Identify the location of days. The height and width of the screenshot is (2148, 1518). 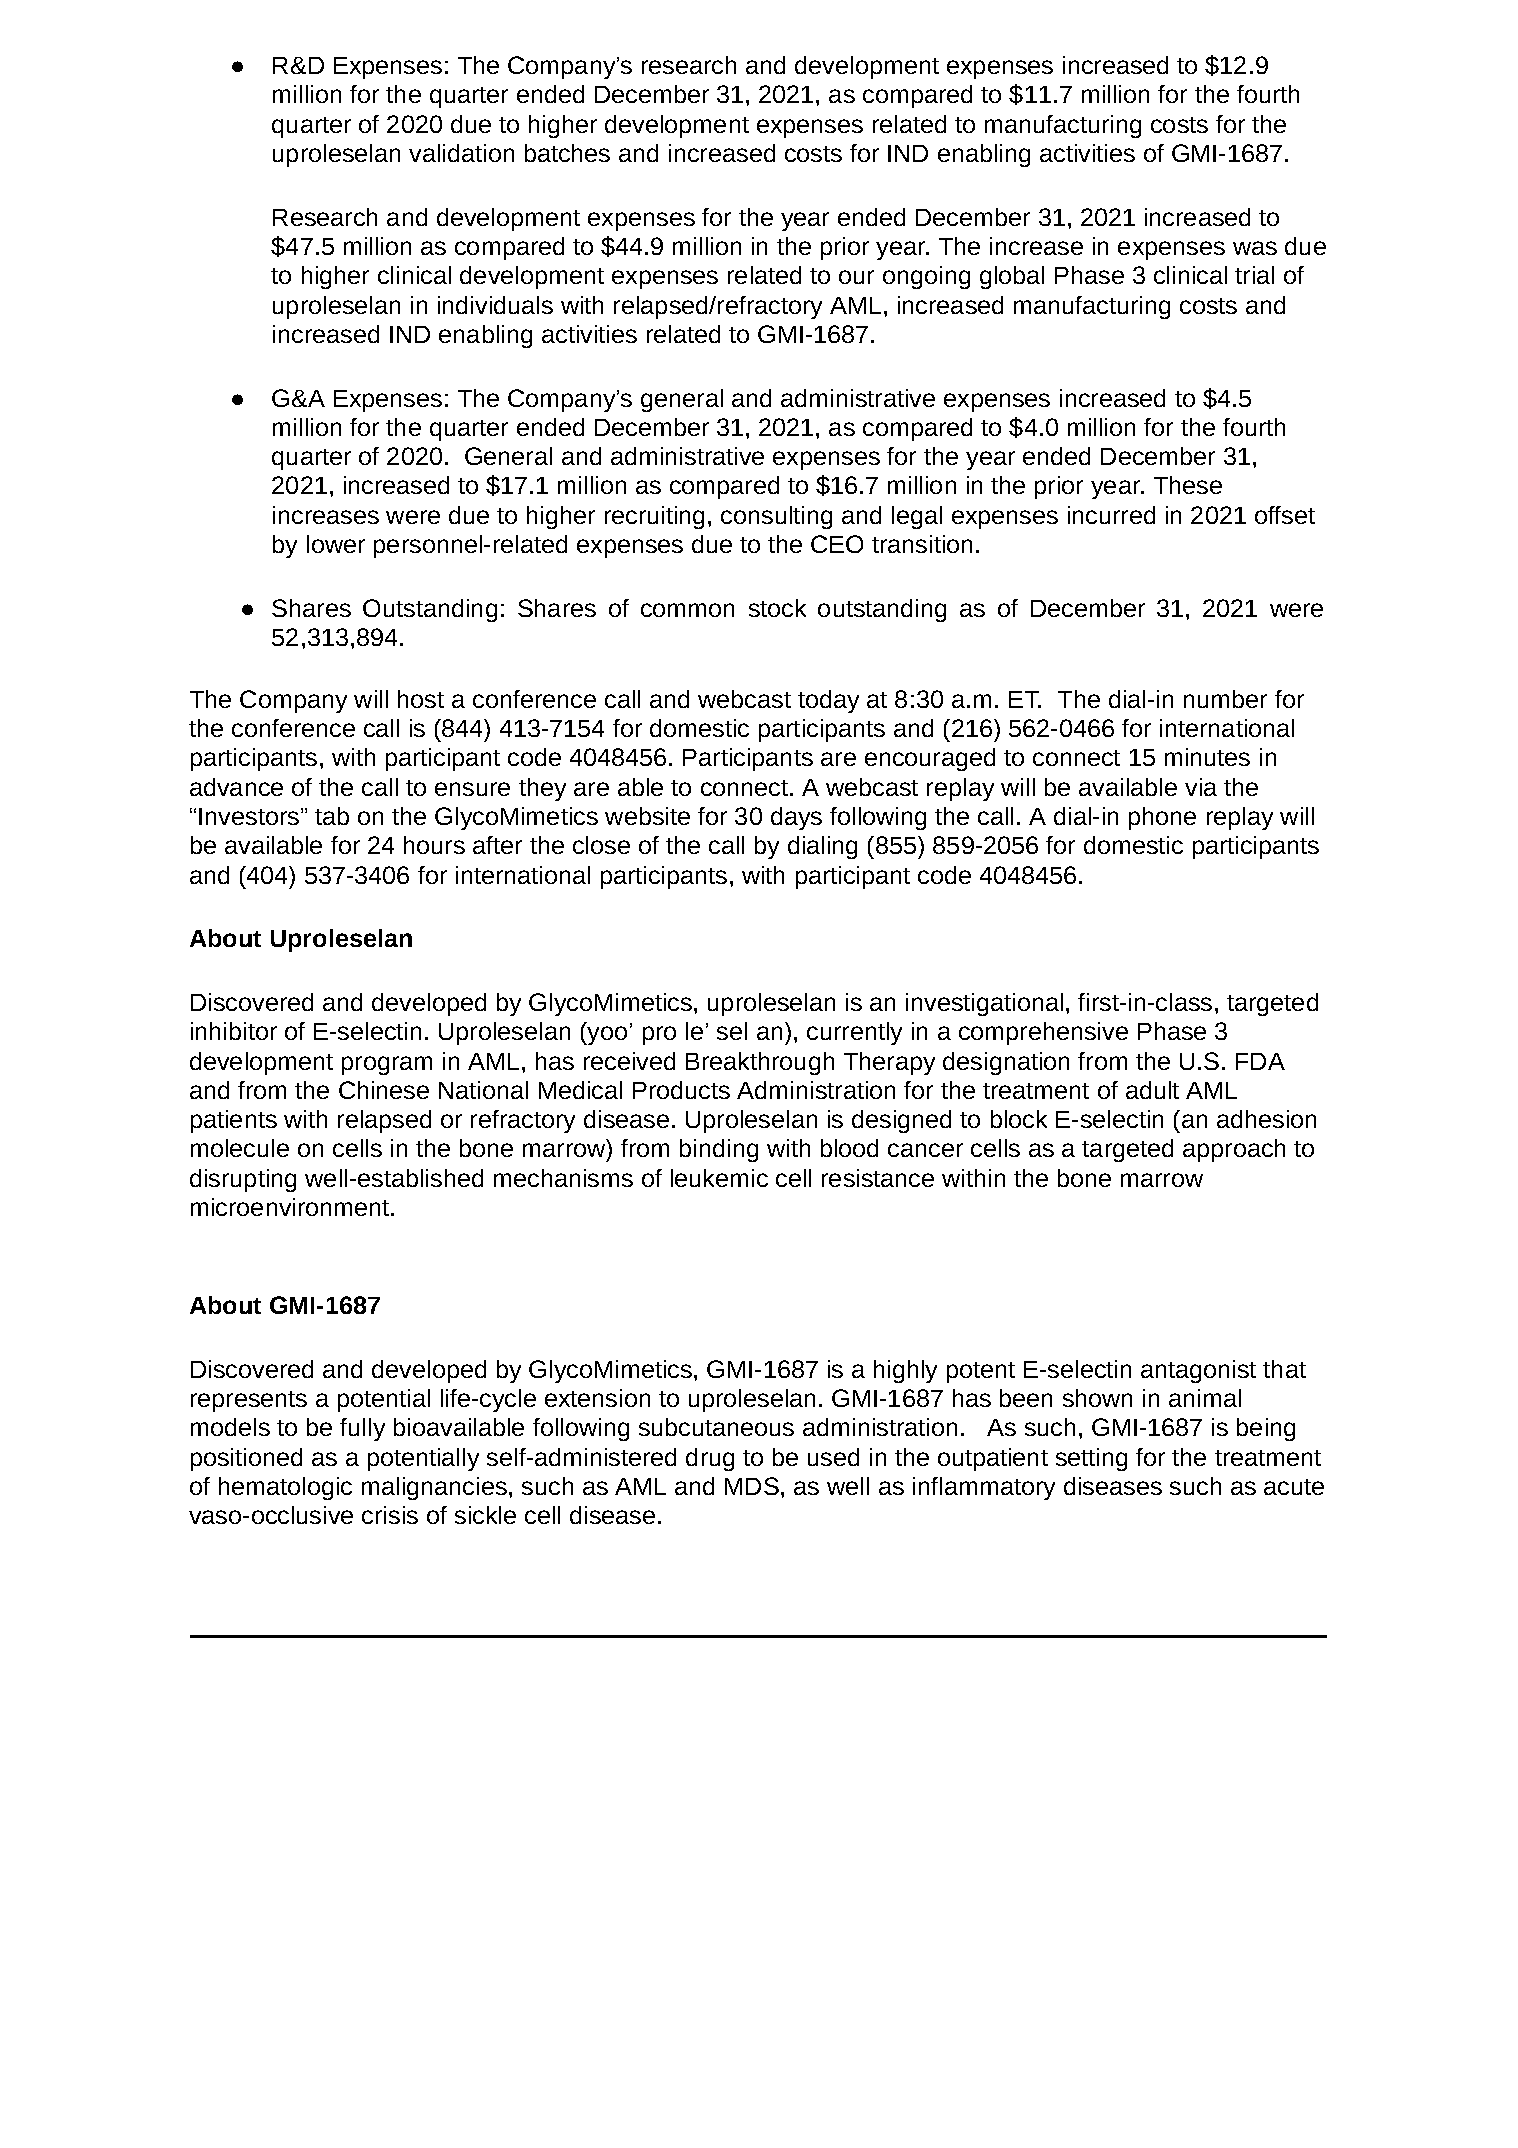
(796, 818).
